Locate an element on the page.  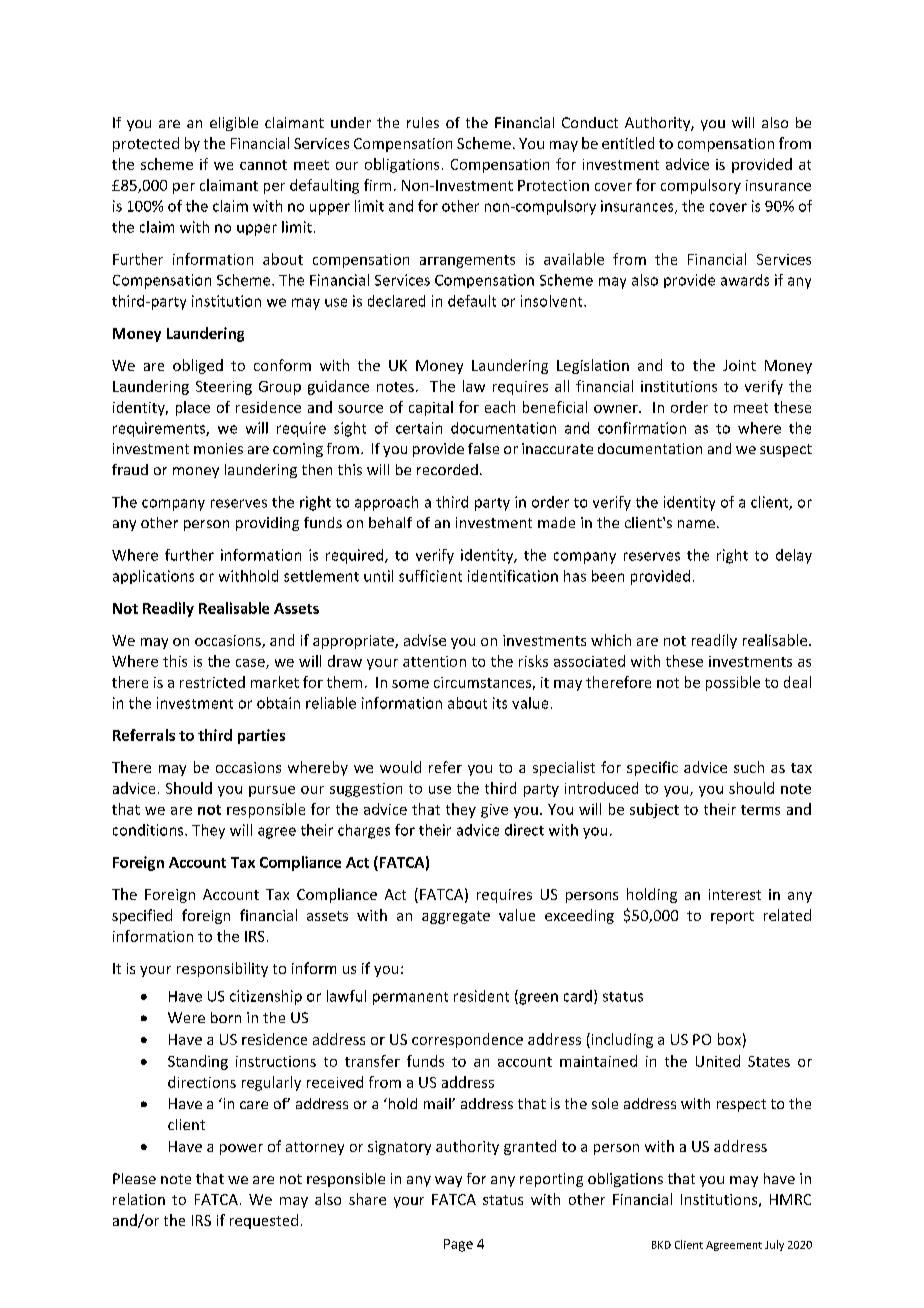
requested is located at coordinates (264, 1221).
